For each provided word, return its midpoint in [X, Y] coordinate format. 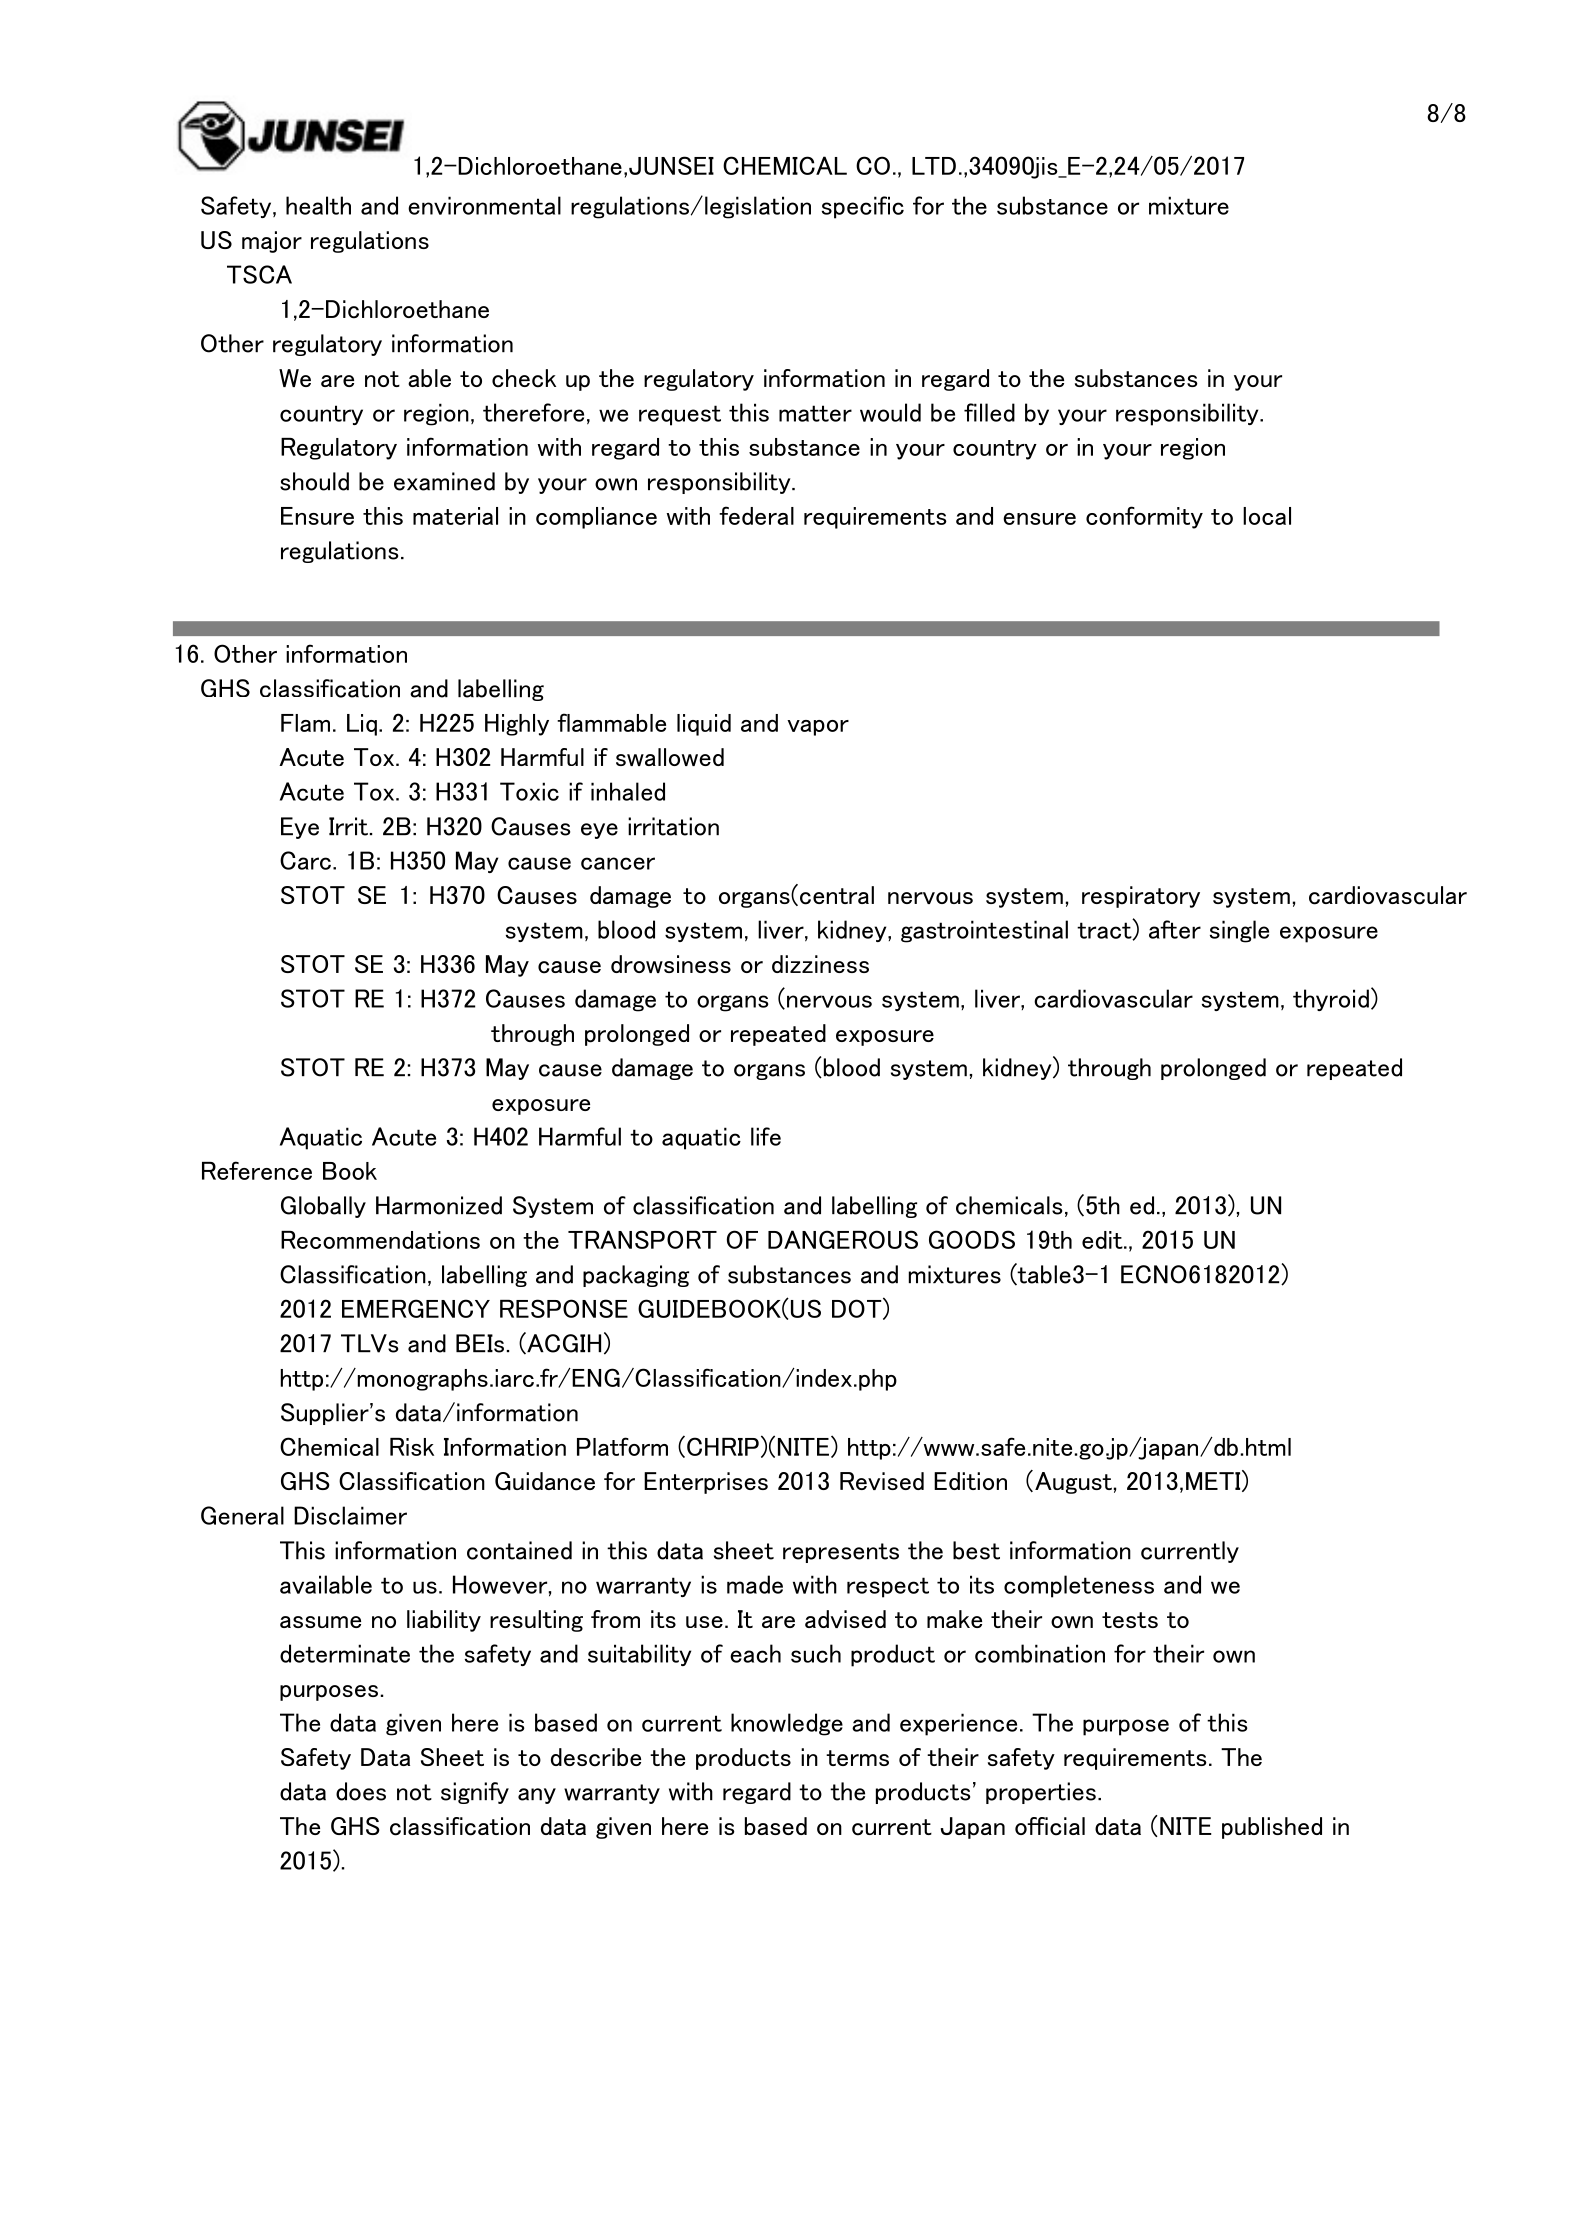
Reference [257, 1170]
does [361, 1791]
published [1272, 1828]
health [318, 205]
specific [863, 207]
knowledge [787, 1724]
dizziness [820, 964]
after [1175, 929]
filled [989, 412]
